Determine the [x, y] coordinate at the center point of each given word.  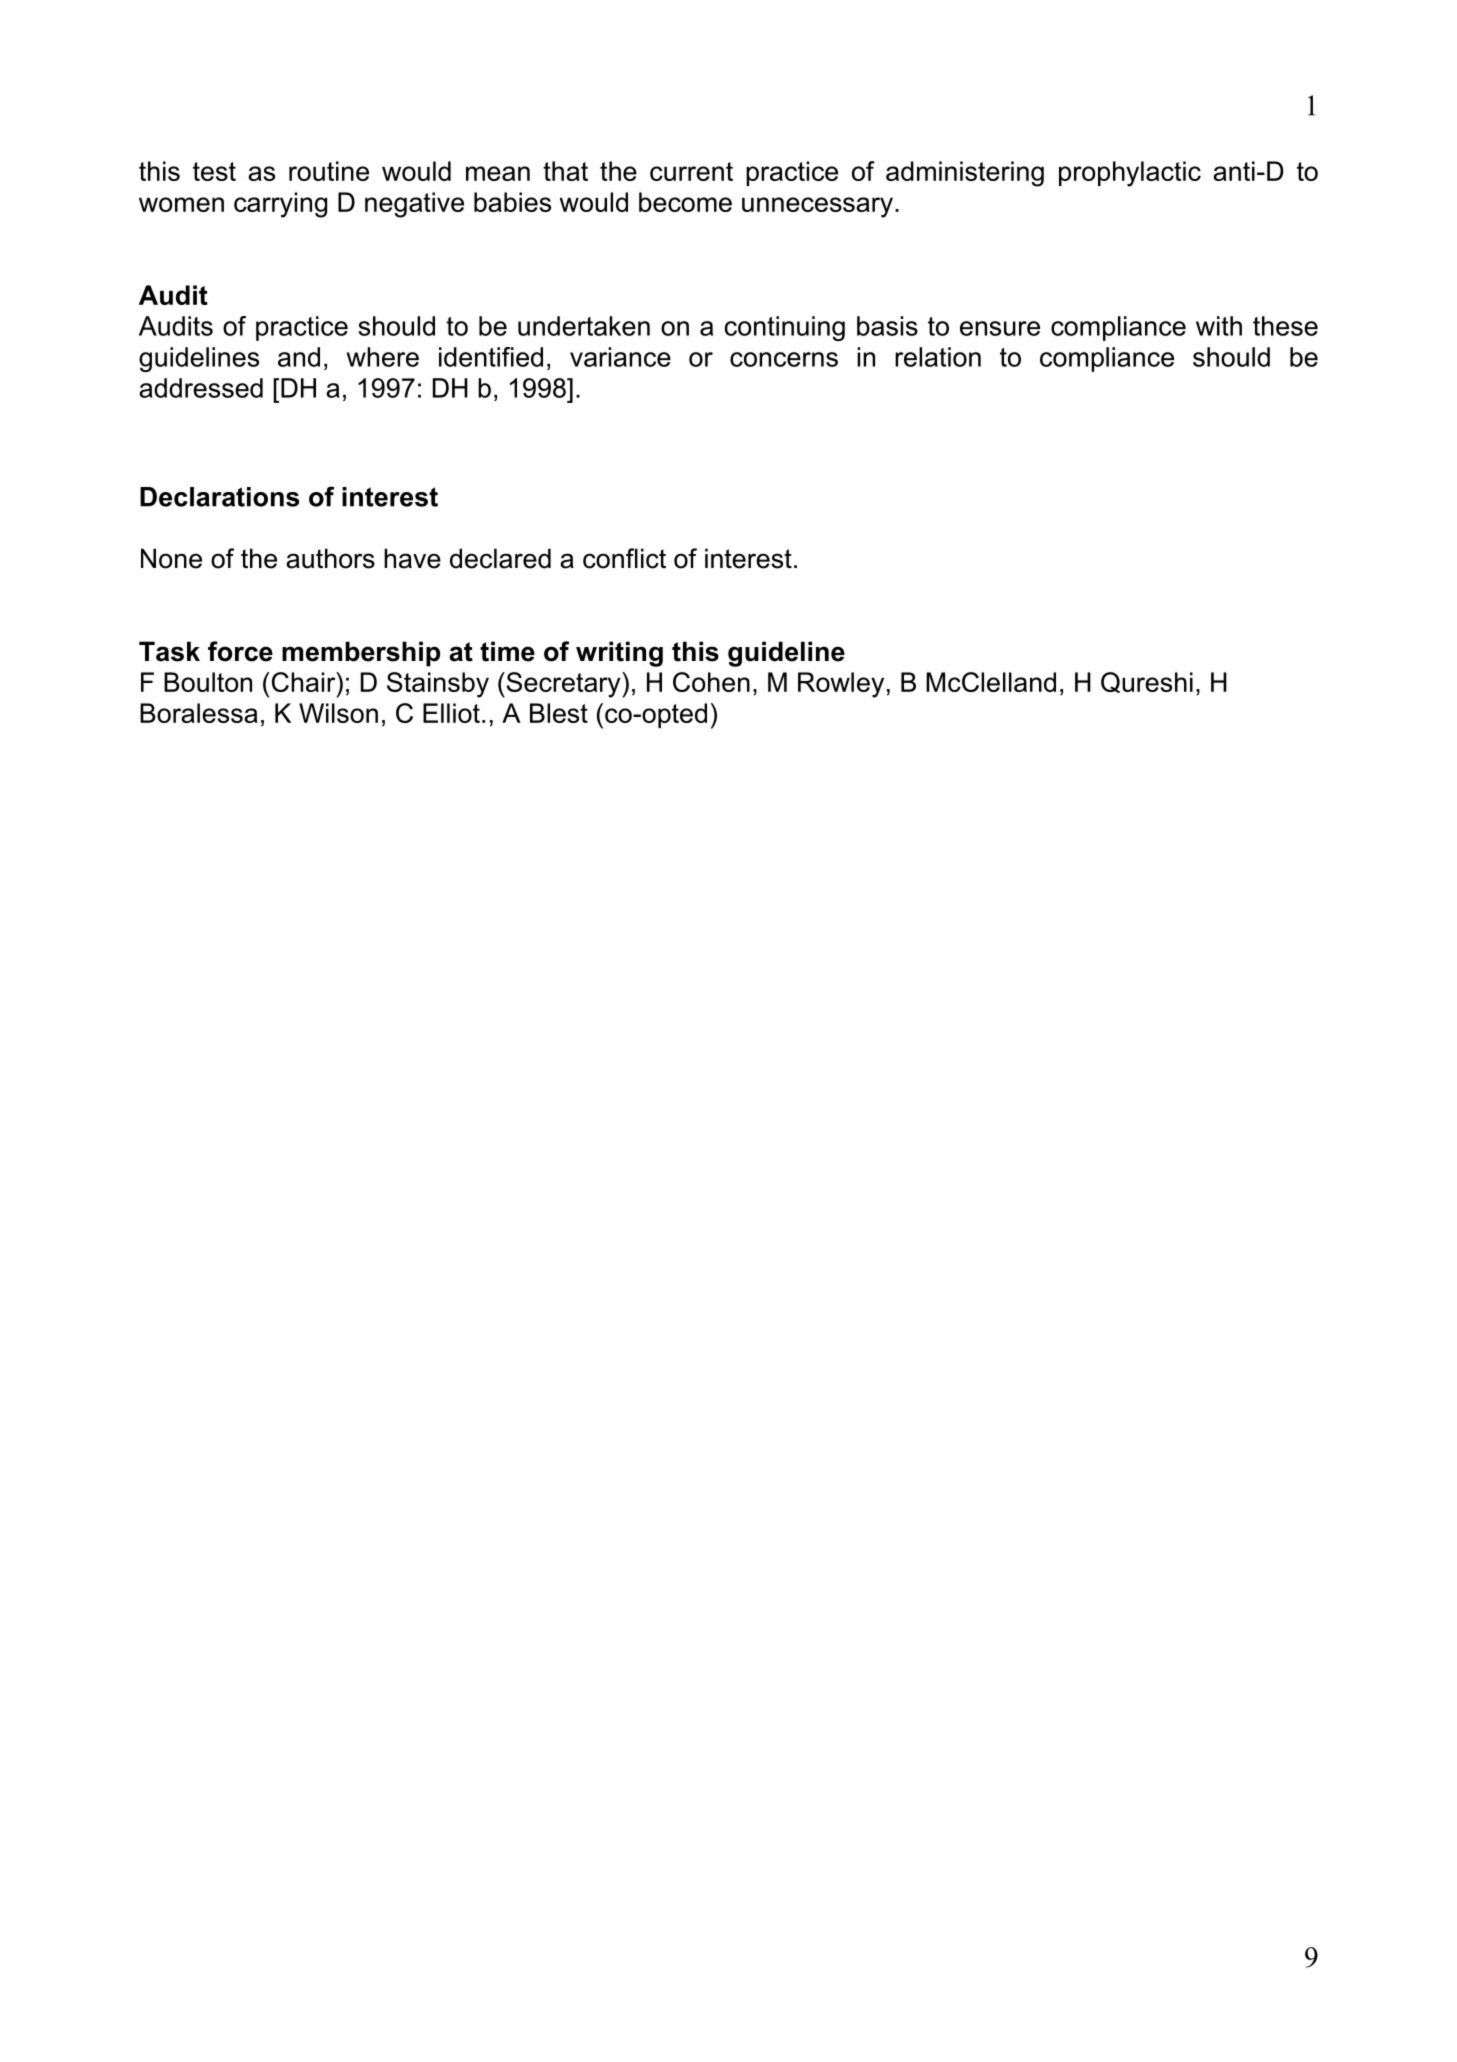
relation [938, 357]
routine [329, 171]
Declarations [219, 497]
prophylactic [1130, 174]
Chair [303, 682]
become [685, 202]
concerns [784, 359]
